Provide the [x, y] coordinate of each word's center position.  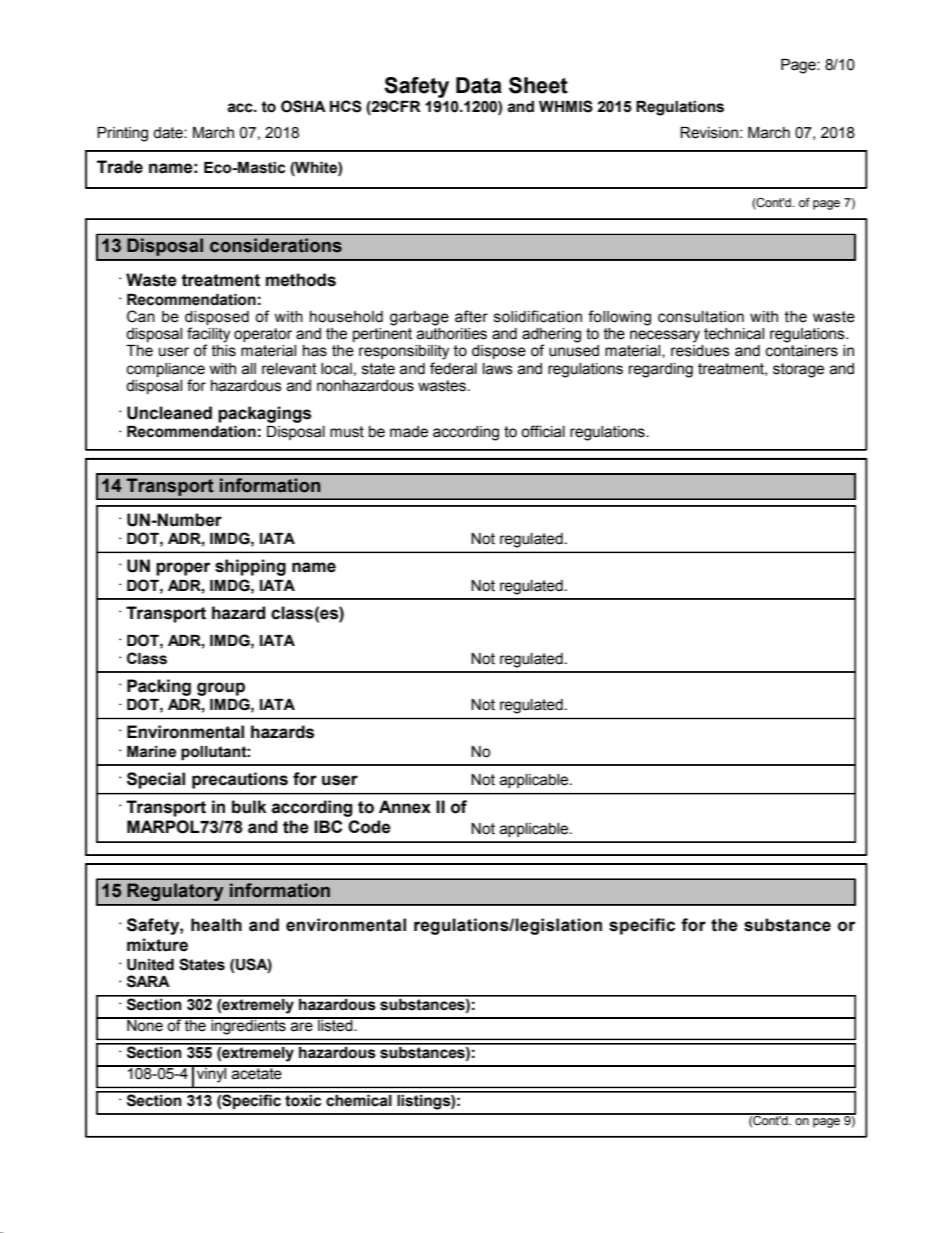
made [409, 432]
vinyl [212, 1074]
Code [369, 827]
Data [479, 85]
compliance [166, 370]
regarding [661, 370]
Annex [405, 807]
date [169, 133]
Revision [709, 133]
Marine [151, 752]
